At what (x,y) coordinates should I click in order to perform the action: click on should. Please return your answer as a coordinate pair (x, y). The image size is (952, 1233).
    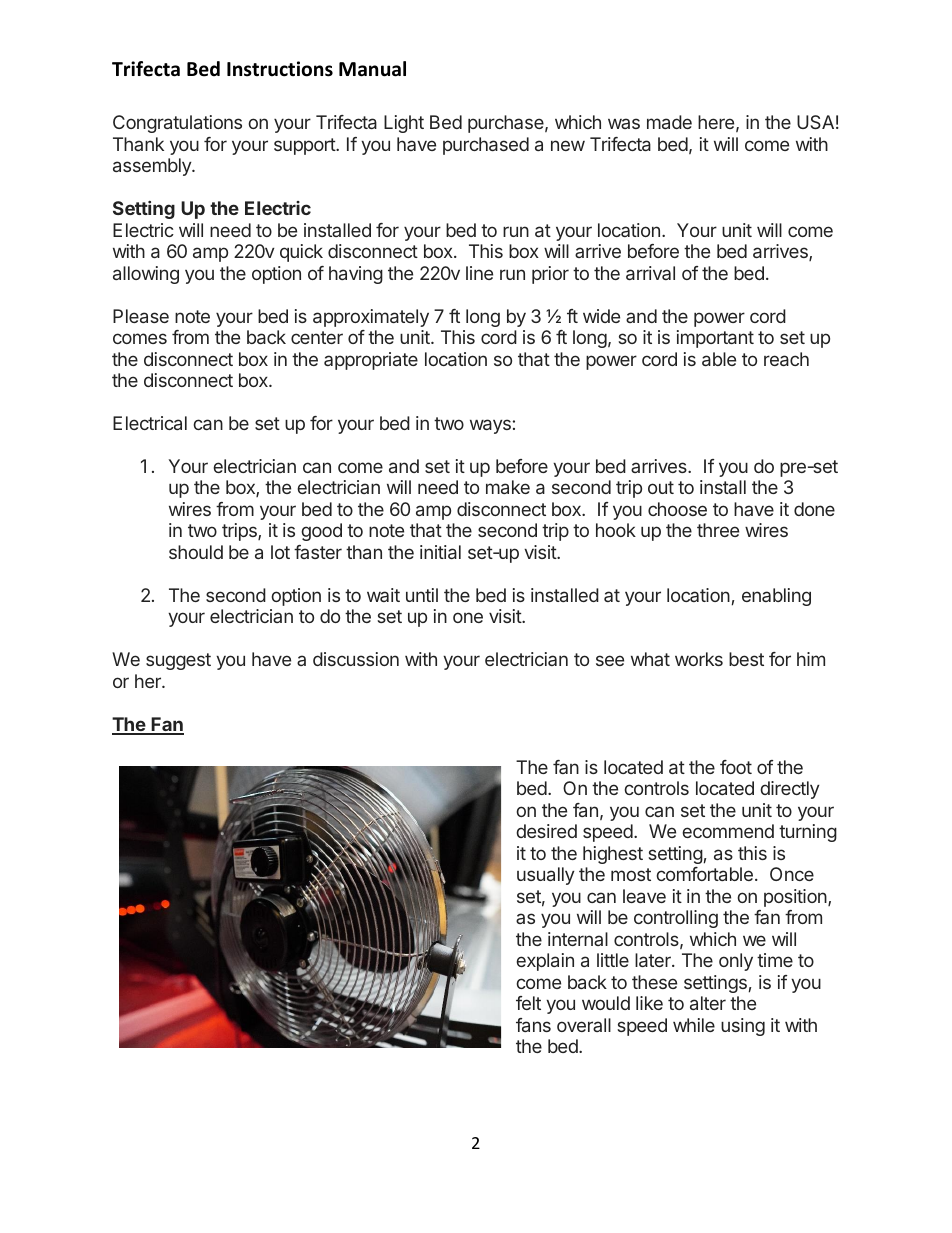
    Looking at the image, I should click on (196, 552).
